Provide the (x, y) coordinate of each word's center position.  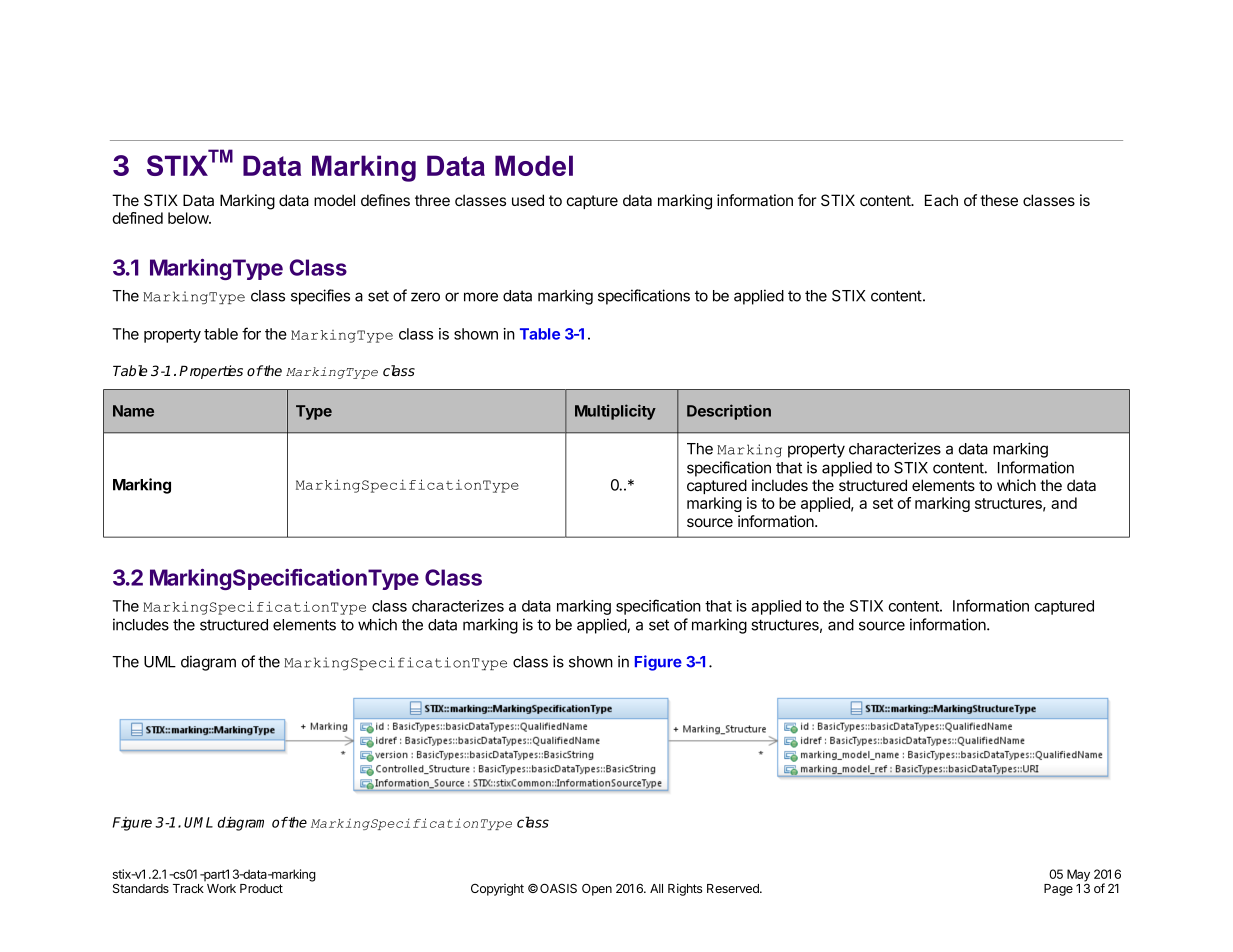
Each (941, 200)
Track (188, 888)
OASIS (558, 888)
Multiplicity (615, 412)
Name (133, 411)
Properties (211, 372)
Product (261, 888)
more (481, 297)
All (656, 888)
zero (425, 297)
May (1078, 875)
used (528, 200)
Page (1058, 890)
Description (729, 412)
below (189, 218)
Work (221, 888)
